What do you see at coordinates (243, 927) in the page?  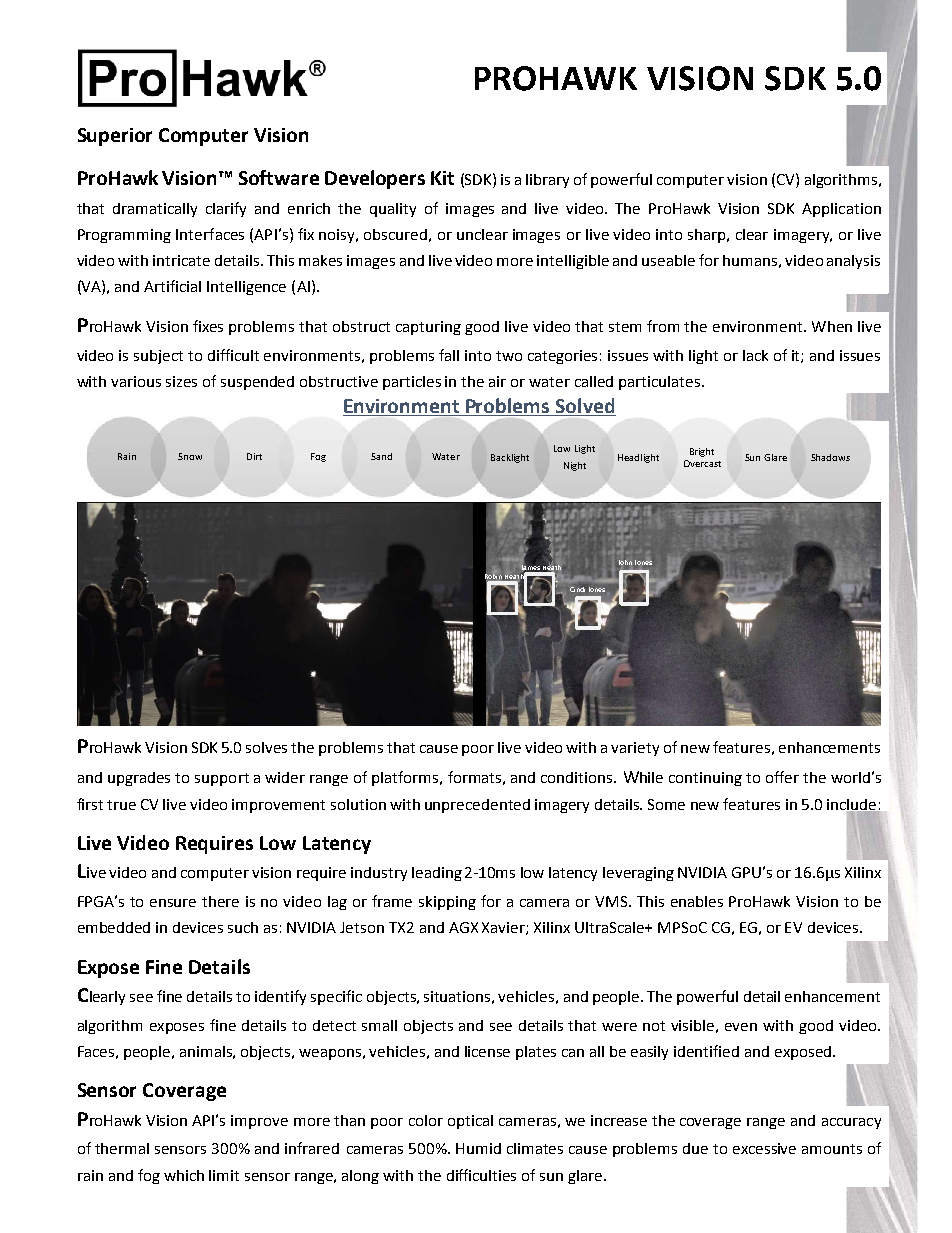 I see `such` at bounding box center [243, 927].
